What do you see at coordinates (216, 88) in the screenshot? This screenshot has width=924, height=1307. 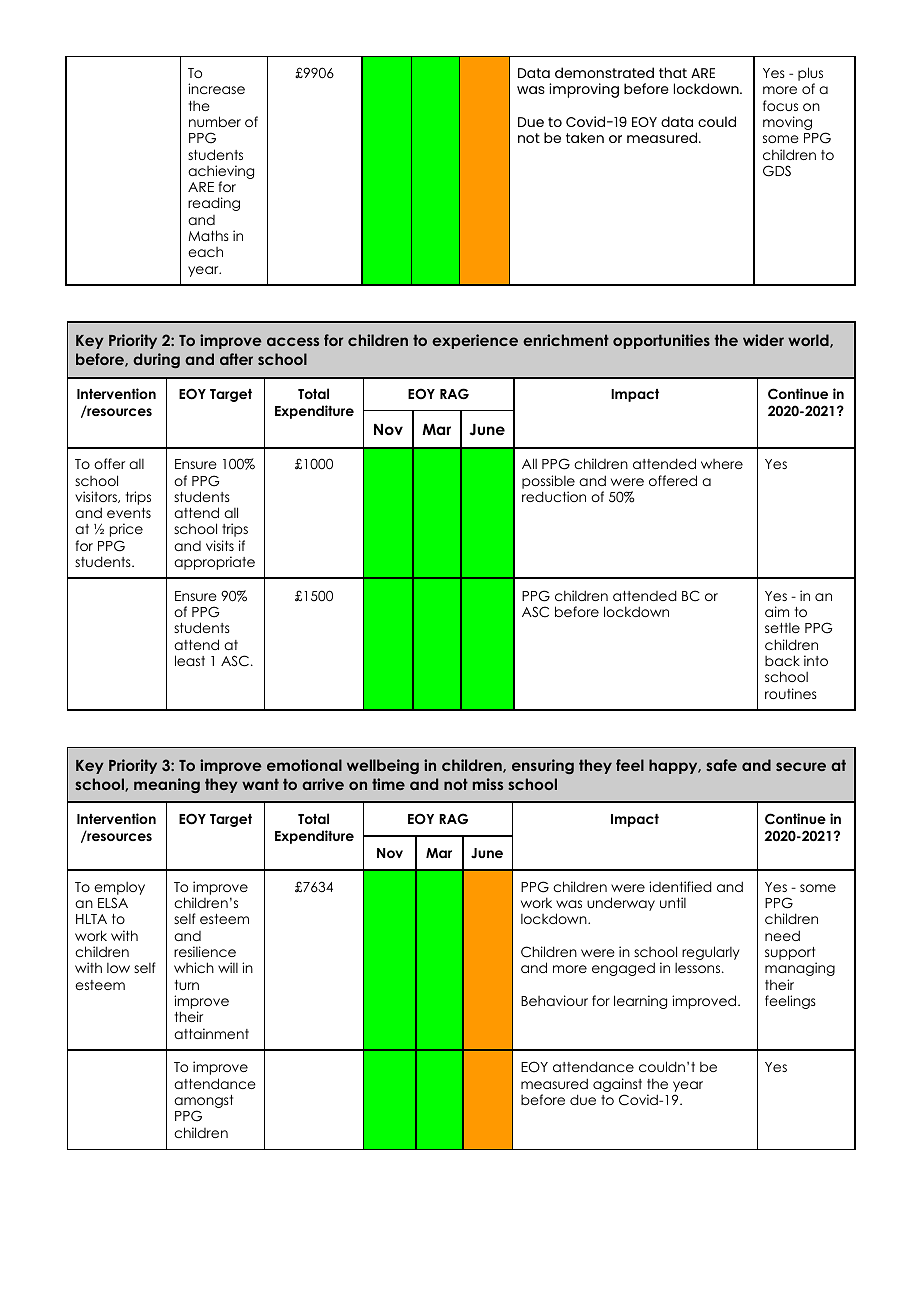 I see `increase` at bounding box center [216, 88].
